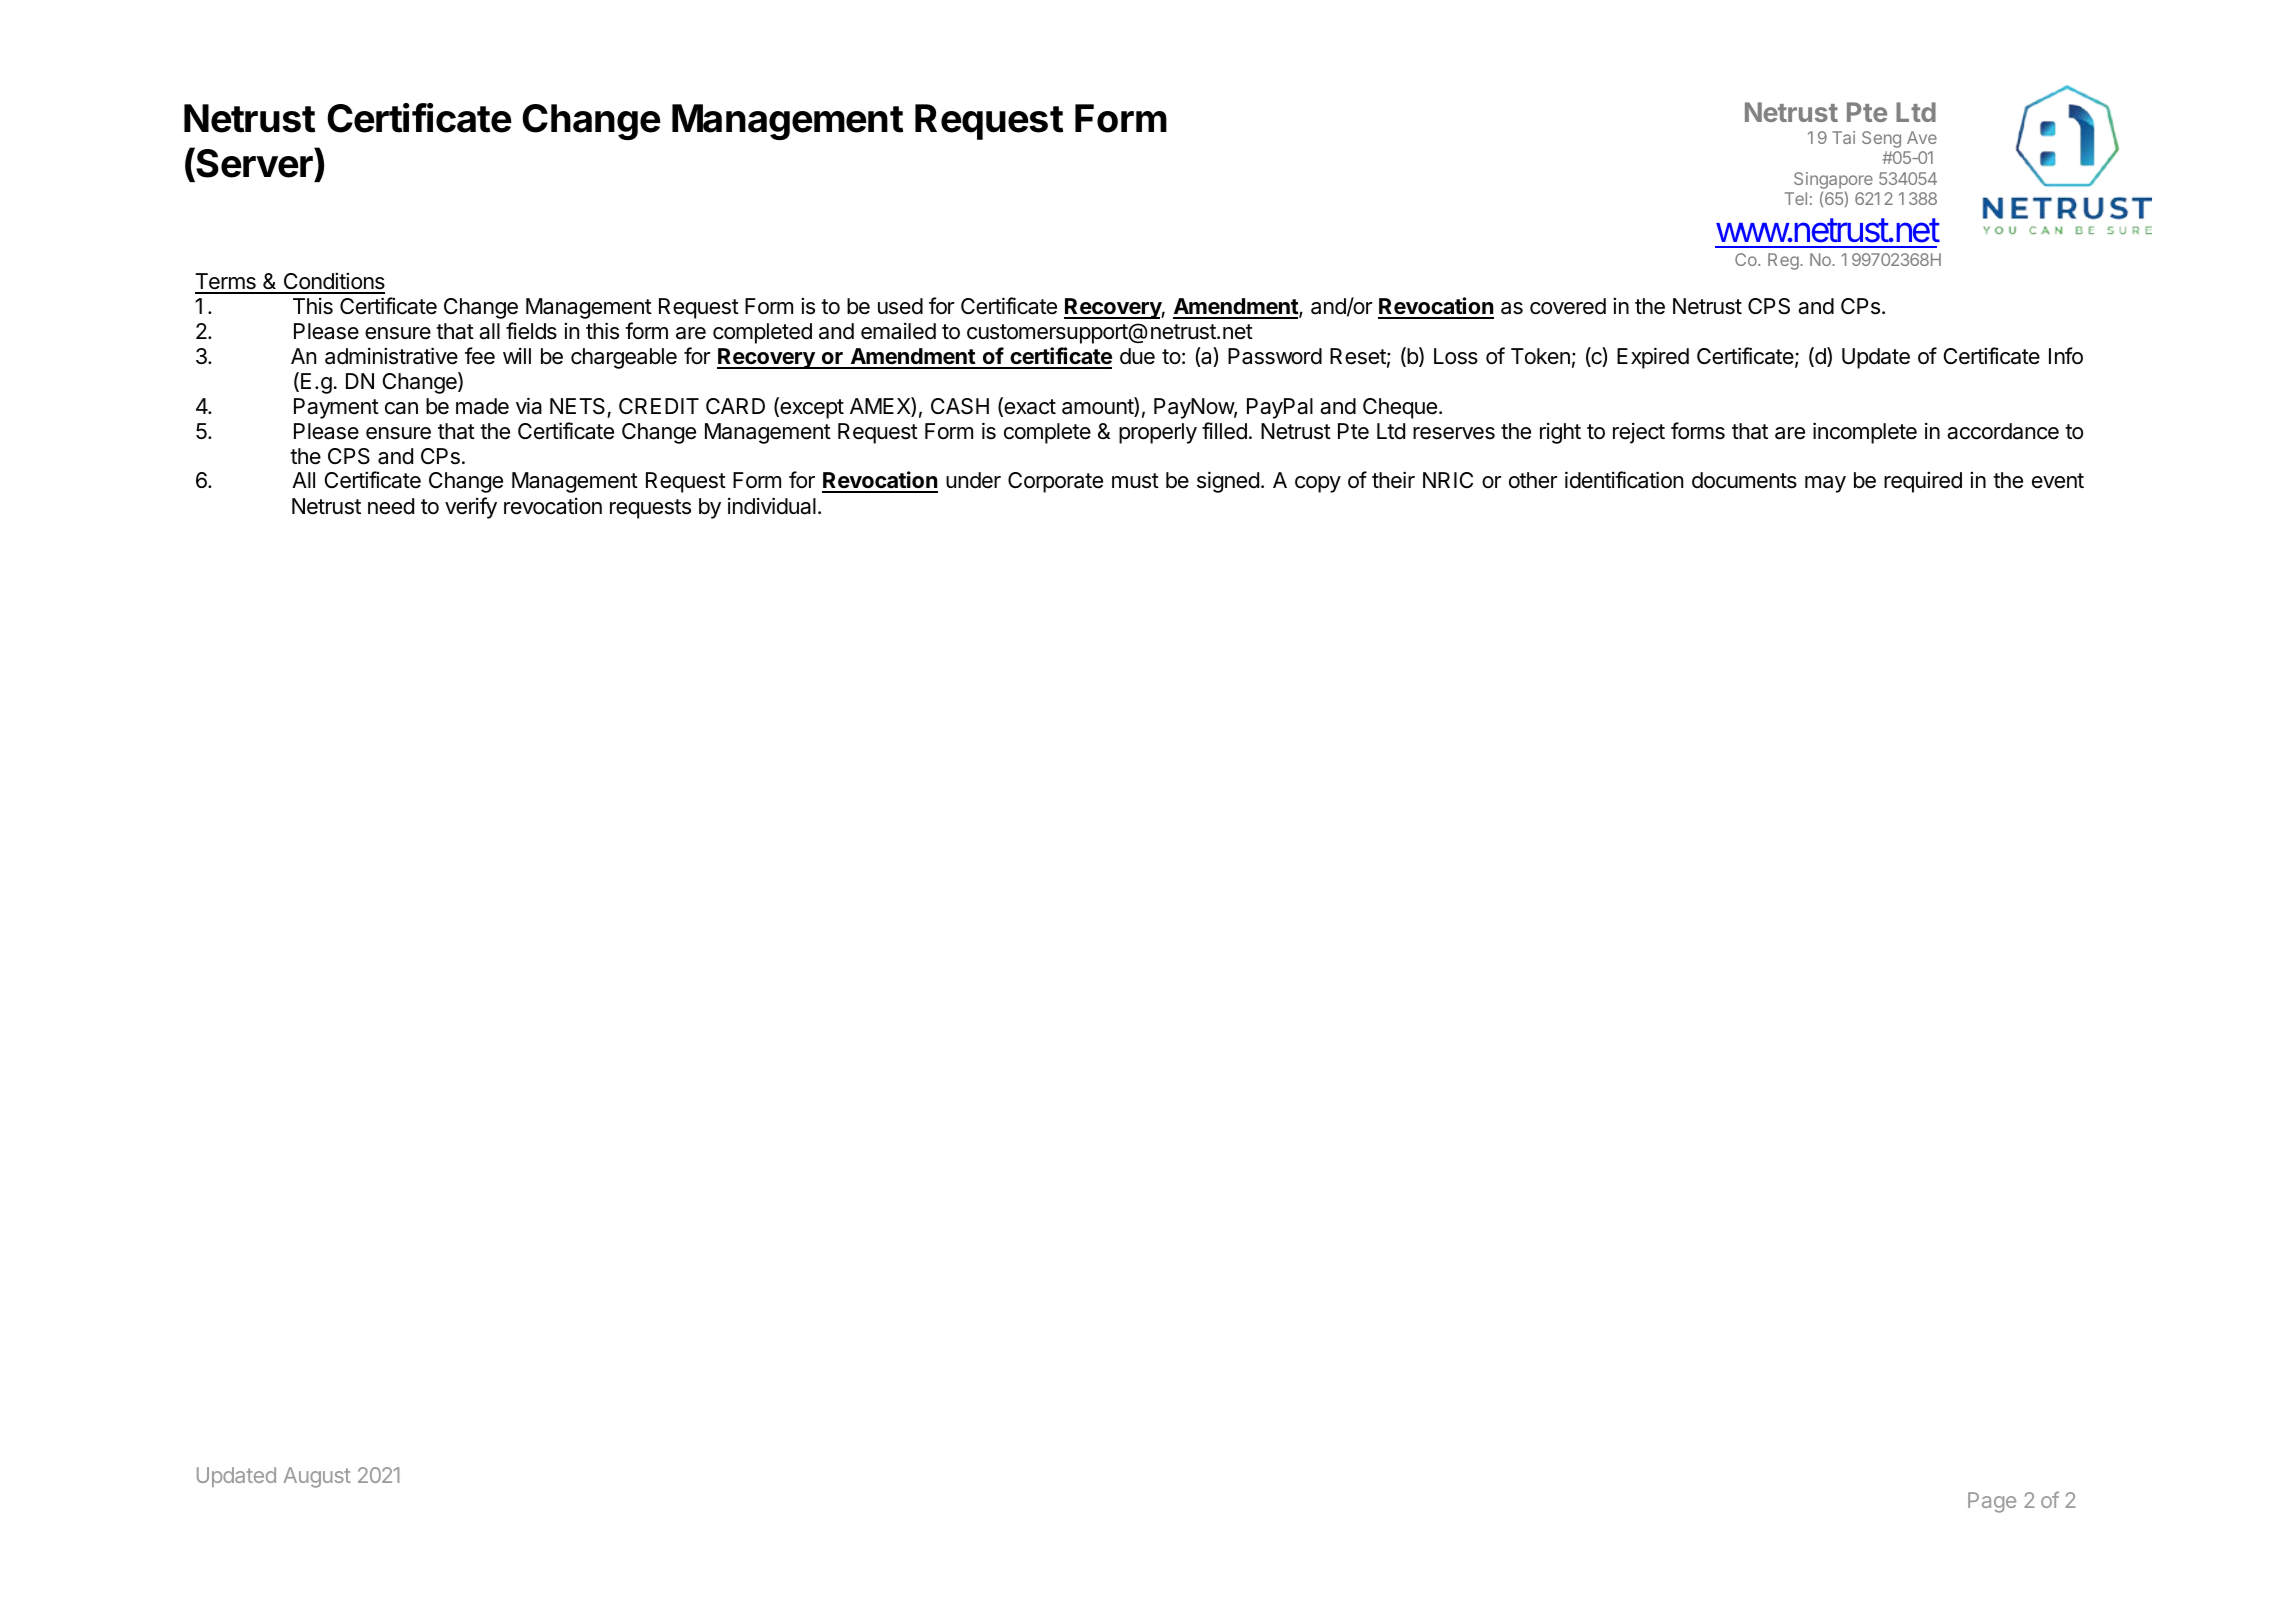 This document has height=1611, width=2278. Describe the element at coordinates (471, 508) in the document. I see `verify` at that location.
